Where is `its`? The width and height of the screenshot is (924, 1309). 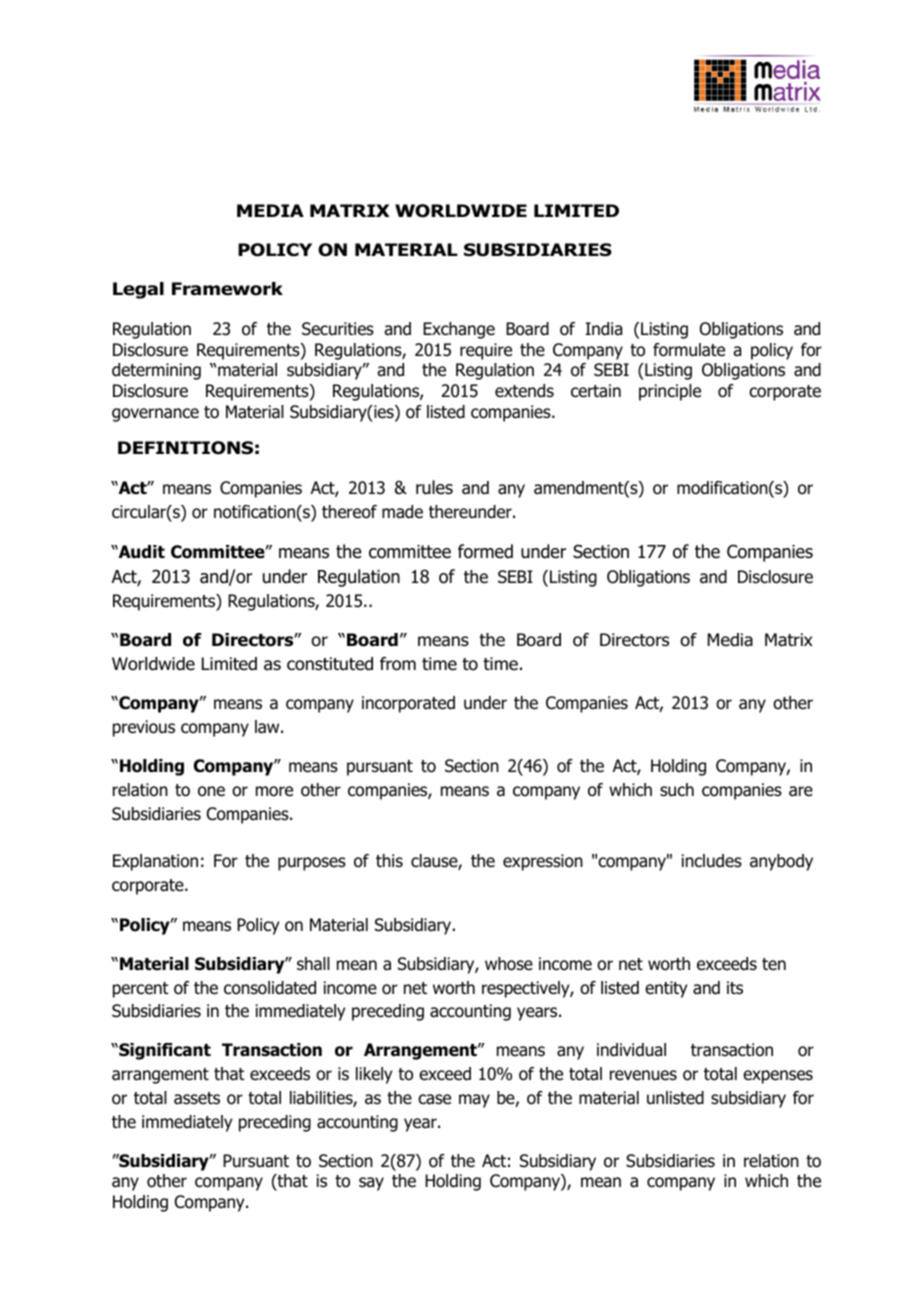
its is located at coordinates (735, 988).
